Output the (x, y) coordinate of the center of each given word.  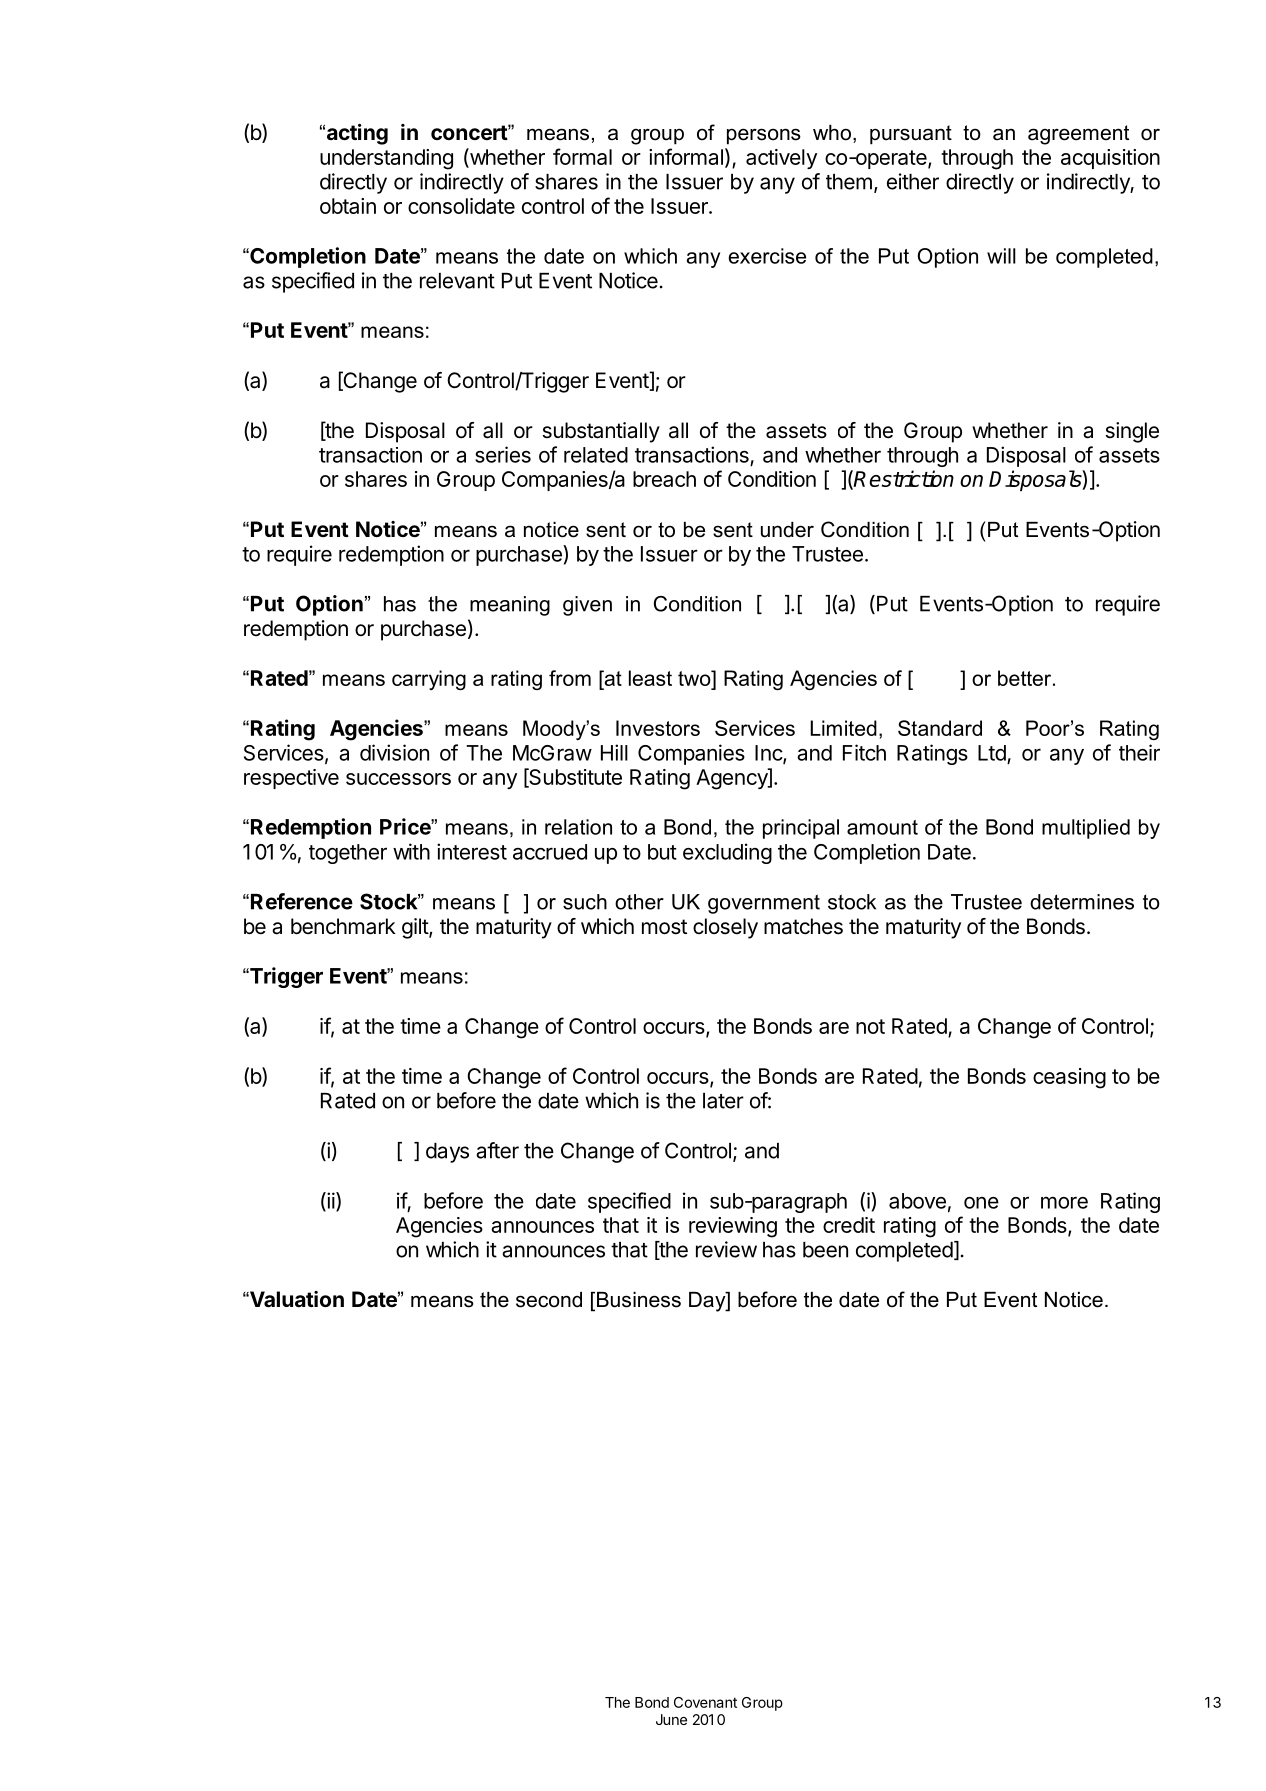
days (447, 1153)
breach (664, 479)
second (549, 1300)
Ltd (992, 753)
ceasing (1069, 1078)
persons (764, 136)
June (671, 1719)
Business (639, 1300)
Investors (658, 728)
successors (398, 779)
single (1132, 432)
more (1064, 1202)
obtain (348, 206)
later (723, 1101)
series (503, 454)
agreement (1078, 135)
